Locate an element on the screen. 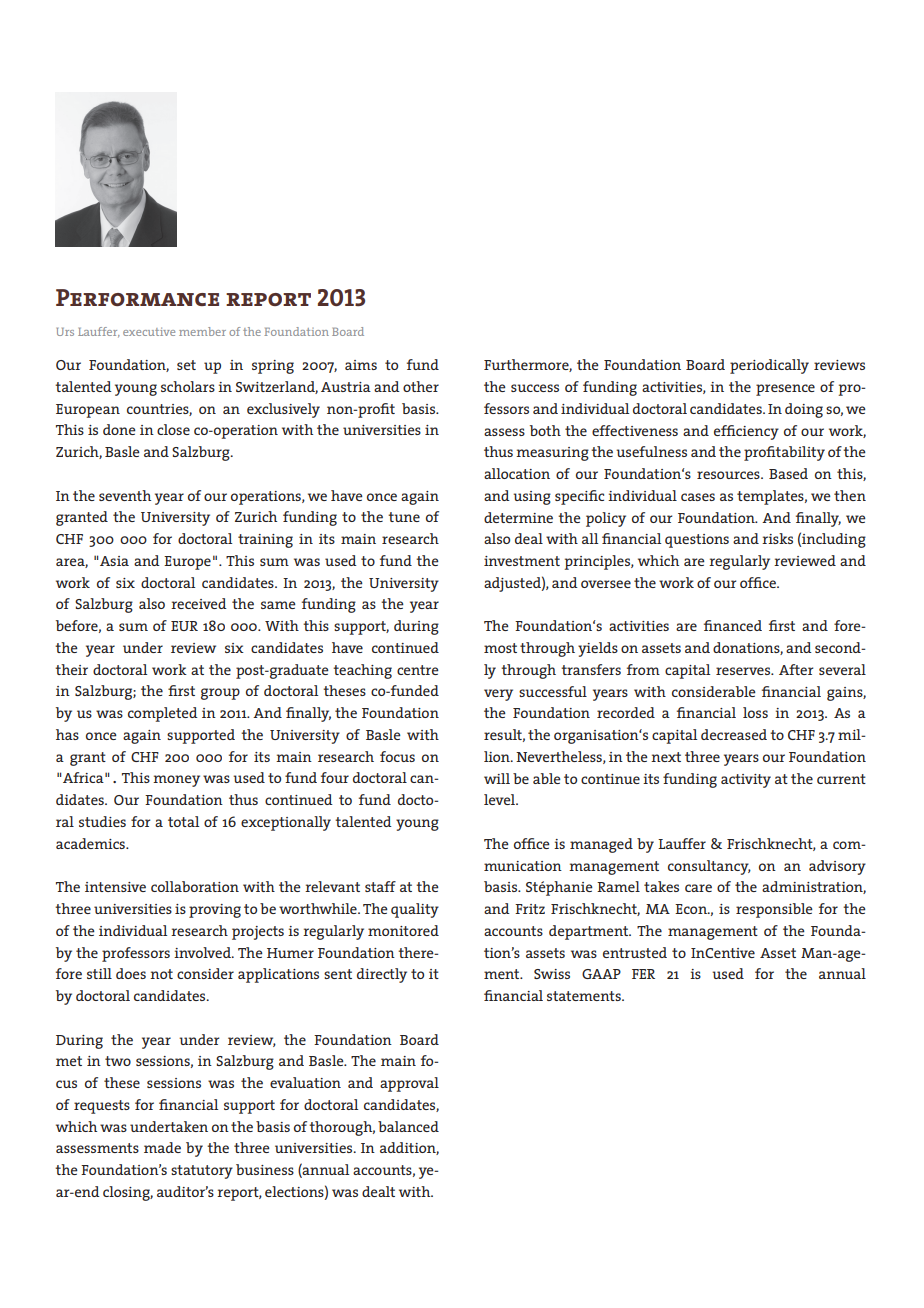 The width and height of the screenshot is (924, 1308). focus is located at coordinates (397, 756).
